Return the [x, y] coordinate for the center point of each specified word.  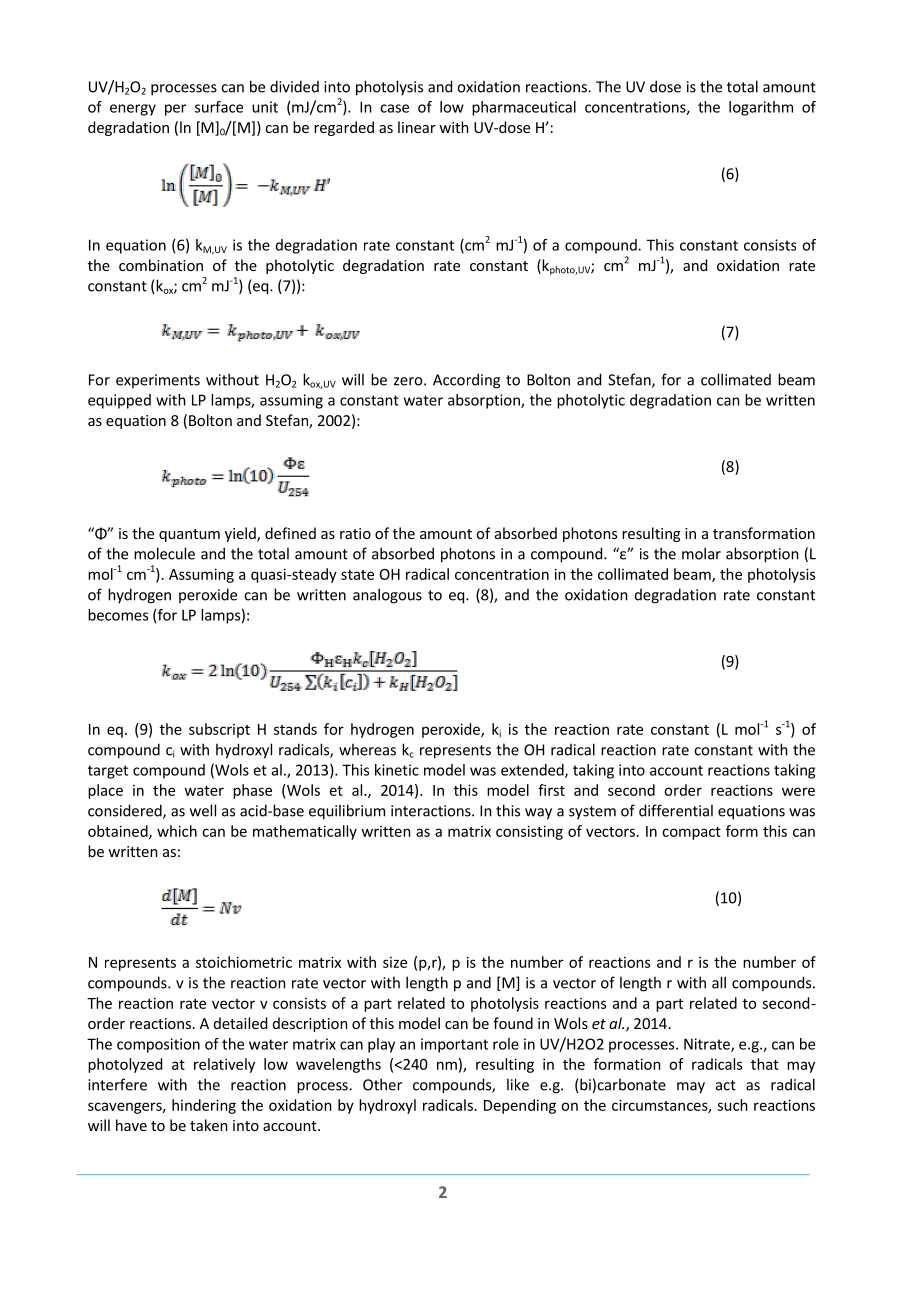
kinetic [397, 770]
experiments [158, 381]
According [466, 381]
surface [219, 107]
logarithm [761, 108]
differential [676, 810]
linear [417, 127]
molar [701, 553]
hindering [204, 1106]
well [203, 810]
